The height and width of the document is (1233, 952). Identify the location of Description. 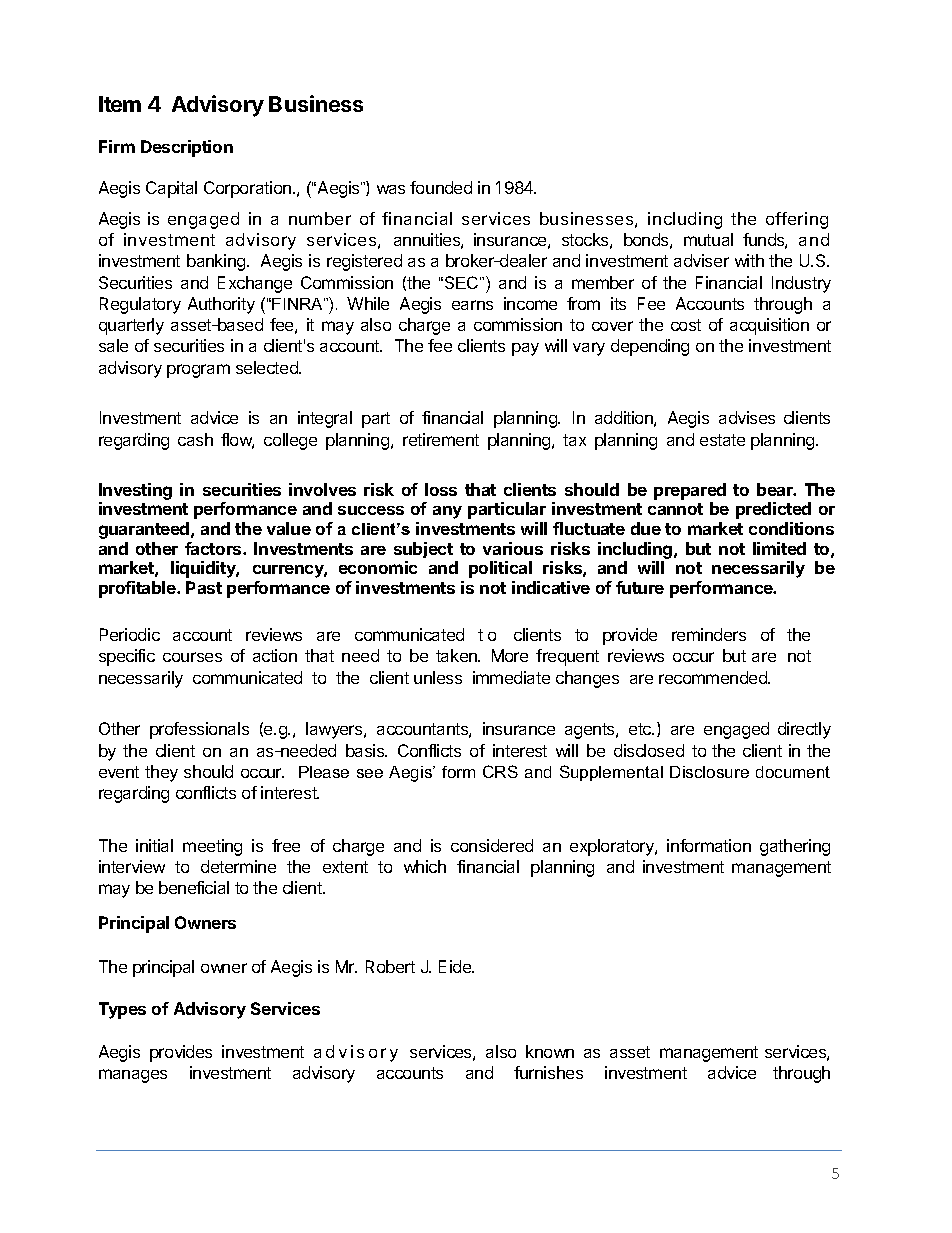
(187, 148).
